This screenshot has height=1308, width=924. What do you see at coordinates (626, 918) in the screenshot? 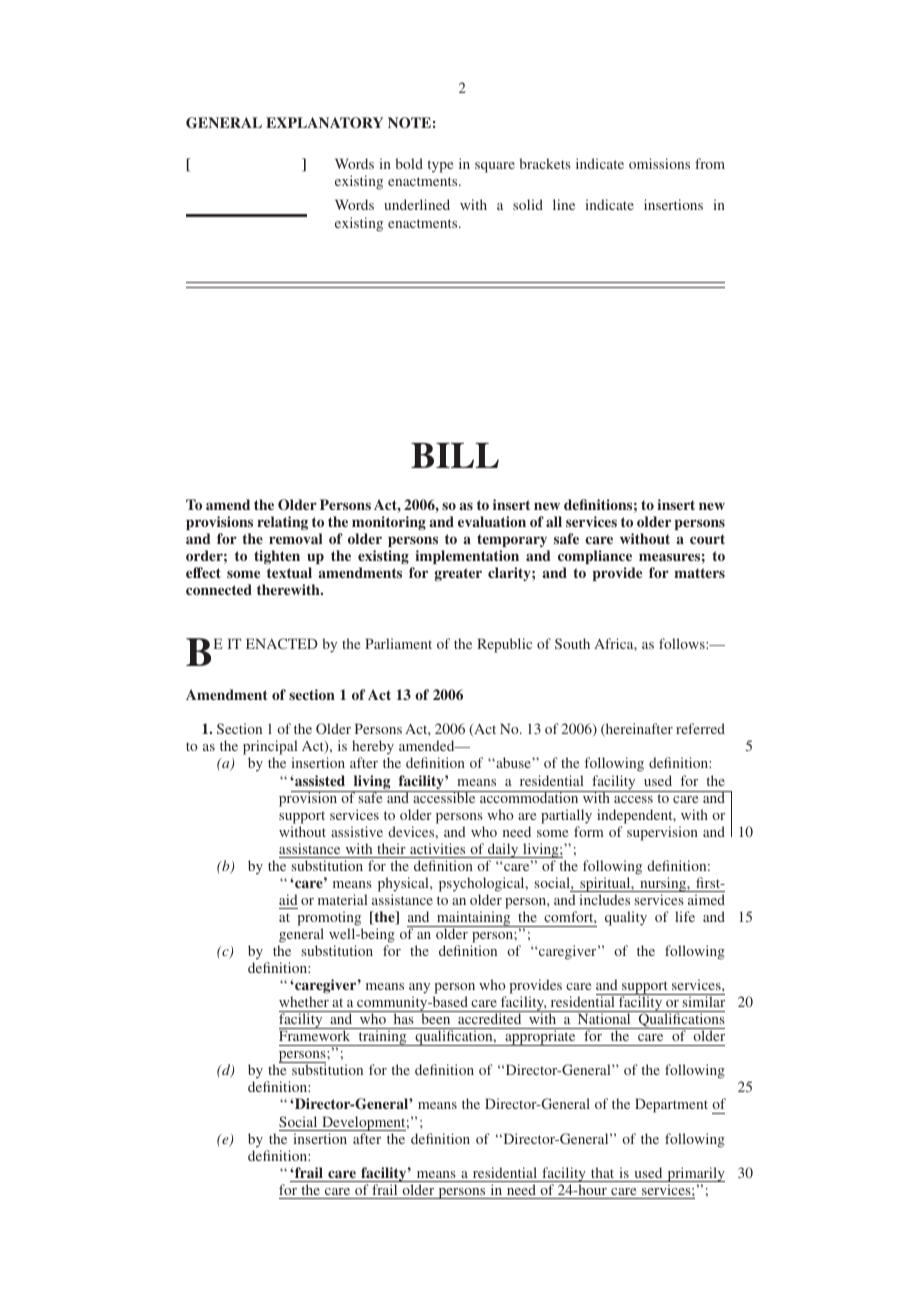
I see `quality` at bounding box center [626, 918].
